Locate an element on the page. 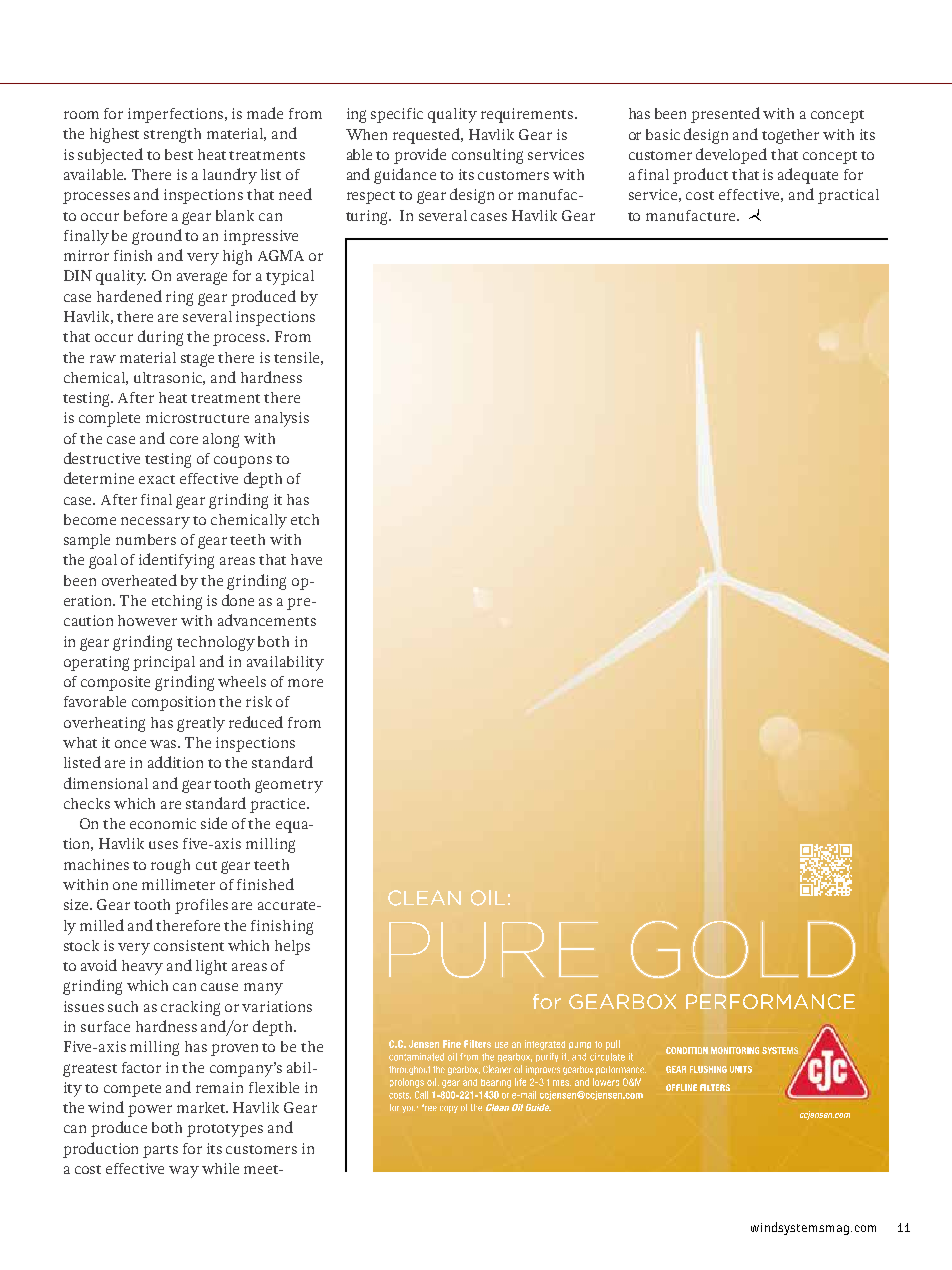 This image has width=952, height=1270. parts is located at coordinates (160, 1151).
